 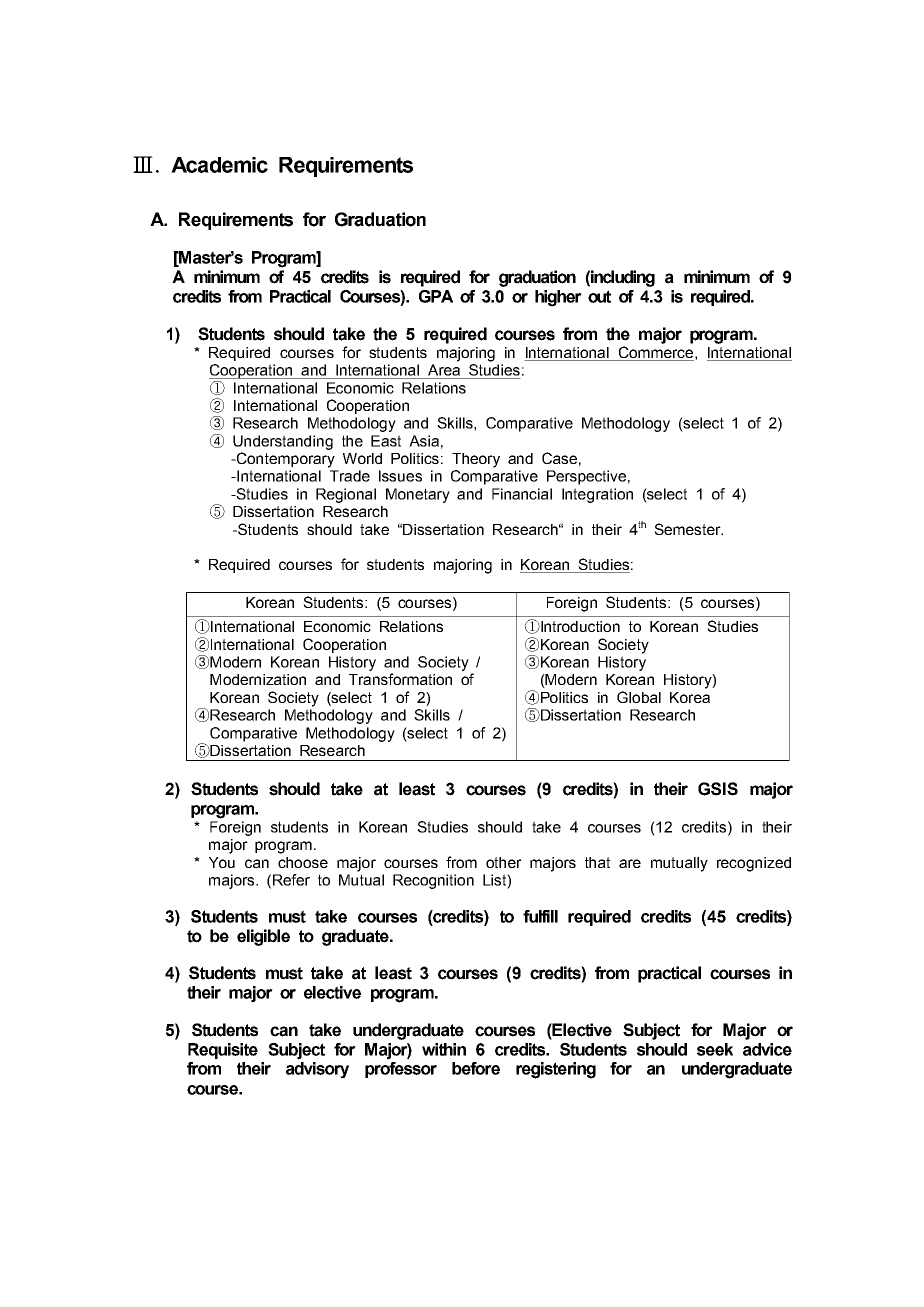 I want to click on GPA, so click(x=436, y=296).
